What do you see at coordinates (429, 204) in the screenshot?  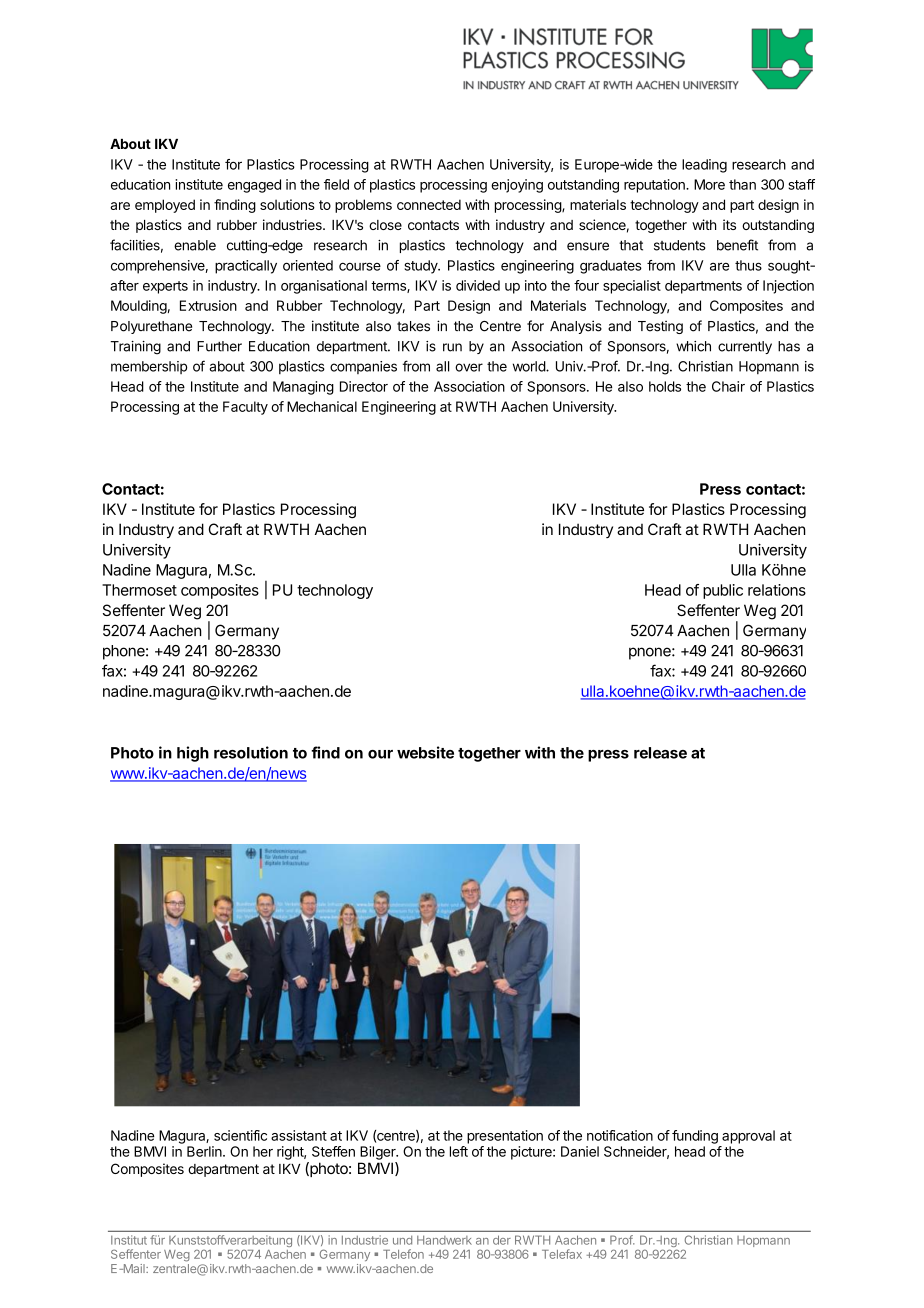 I see `connected` at bounding box center [429, 204].
